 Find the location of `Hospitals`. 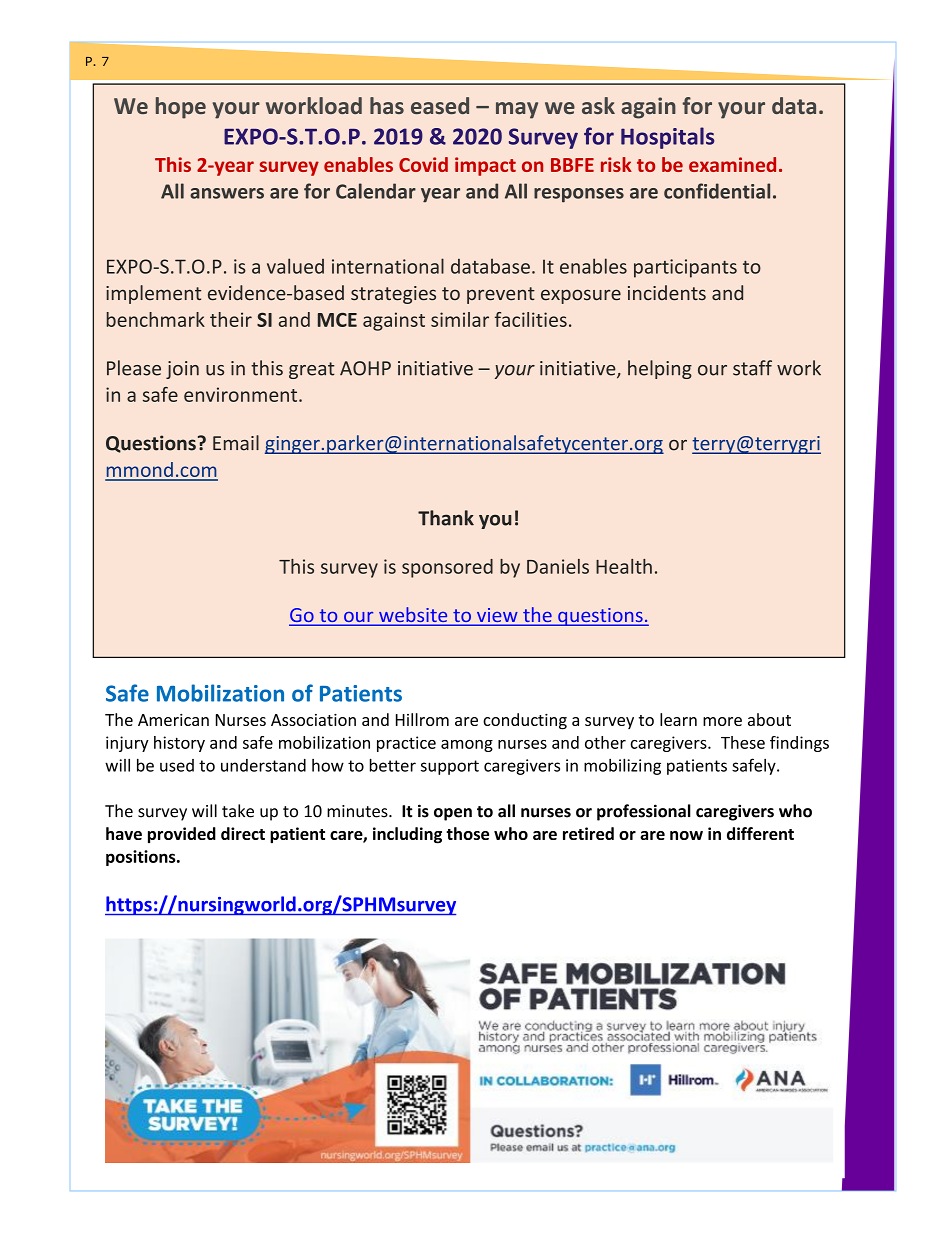

Hospitals is located at coordinates (667, 138).
